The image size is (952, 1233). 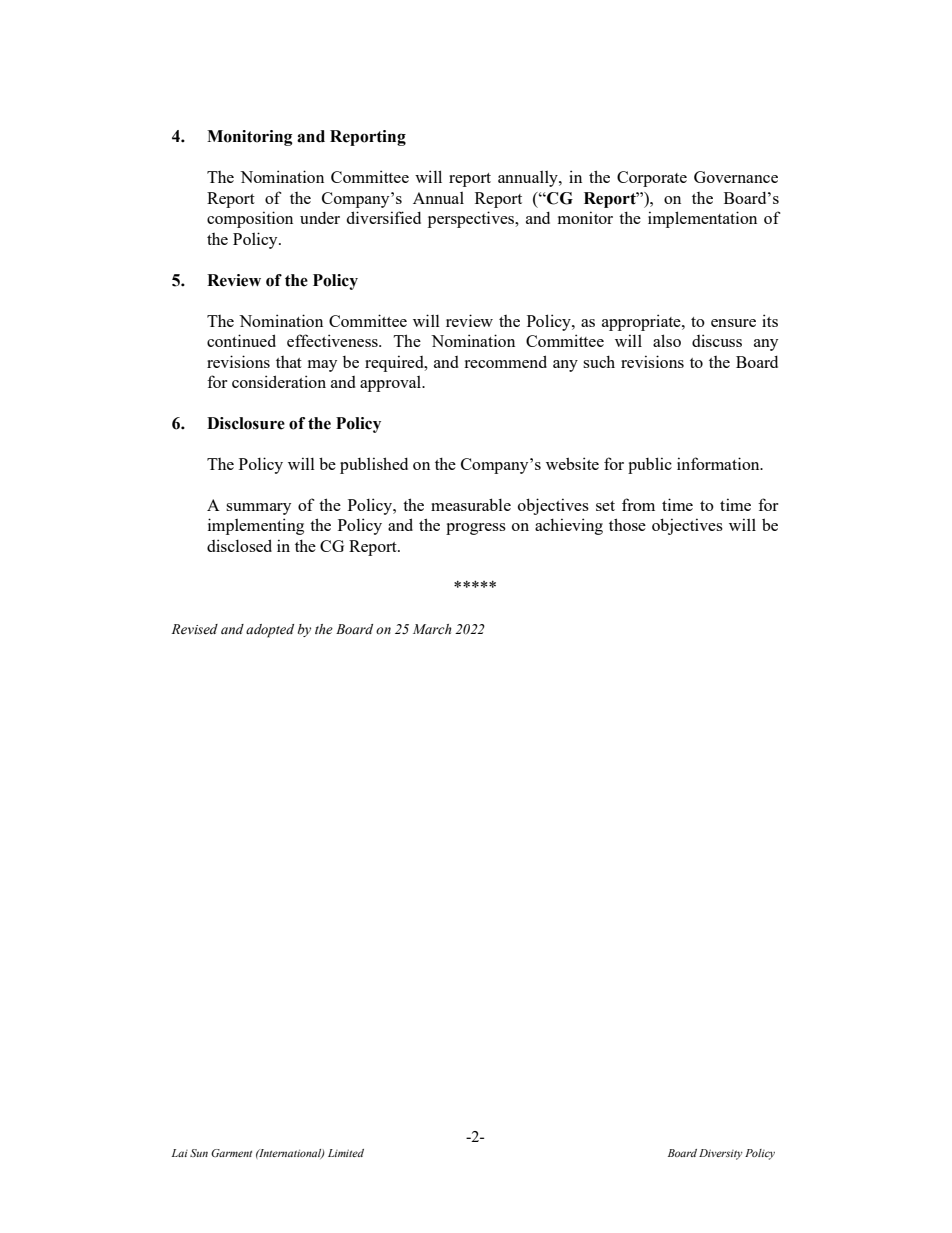 I want to click on implementation, so click(x=702, y=219).
